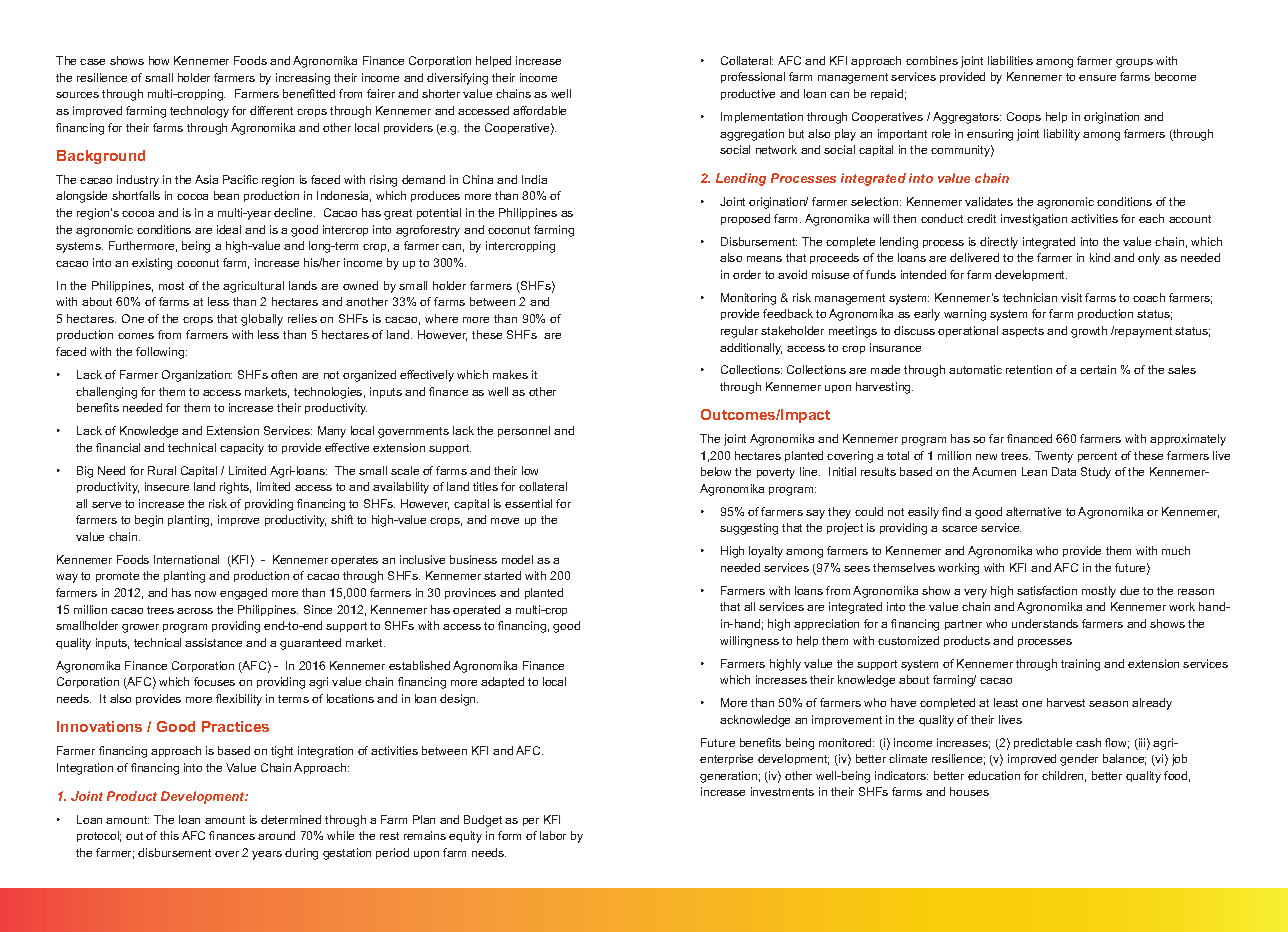 The image size is (1288, 932). I want to click on existing, so click(152, 264).
